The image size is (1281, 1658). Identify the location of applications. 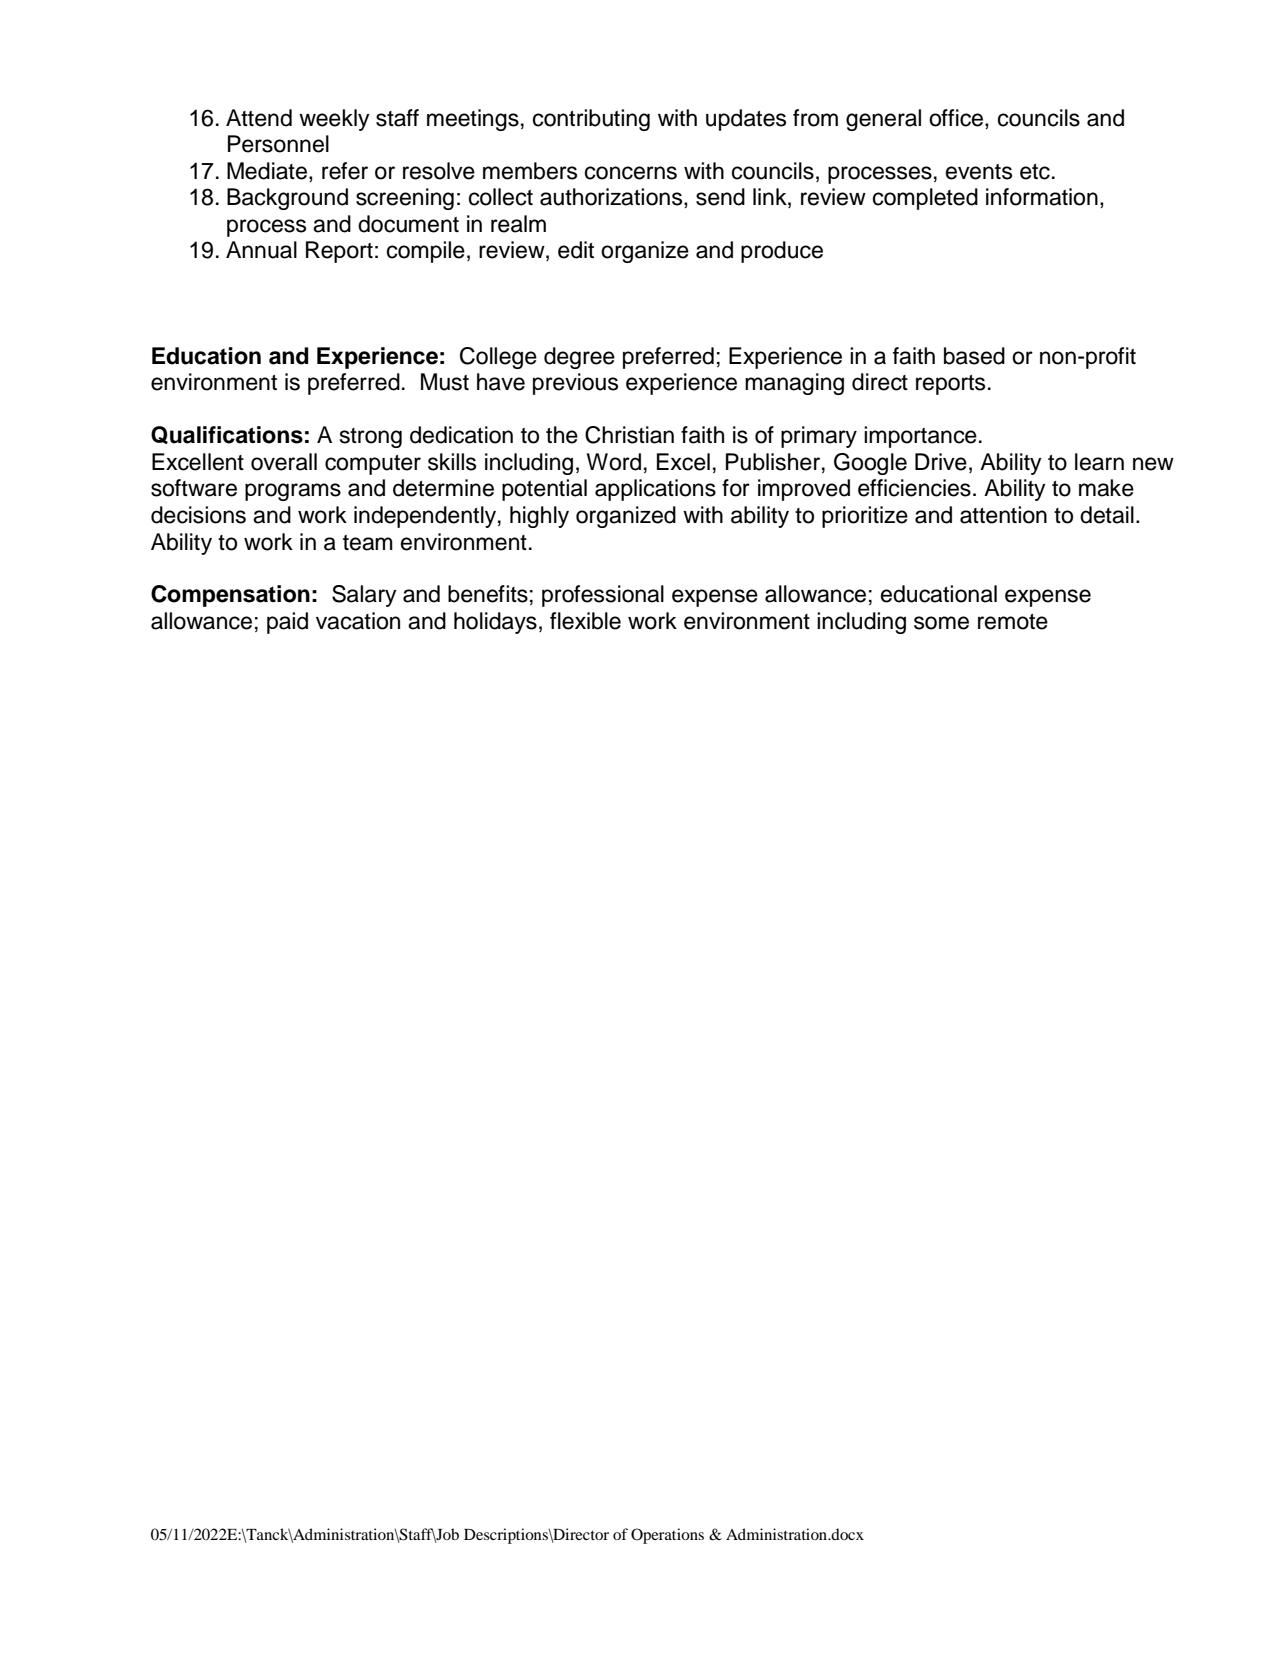
(655, 490).
